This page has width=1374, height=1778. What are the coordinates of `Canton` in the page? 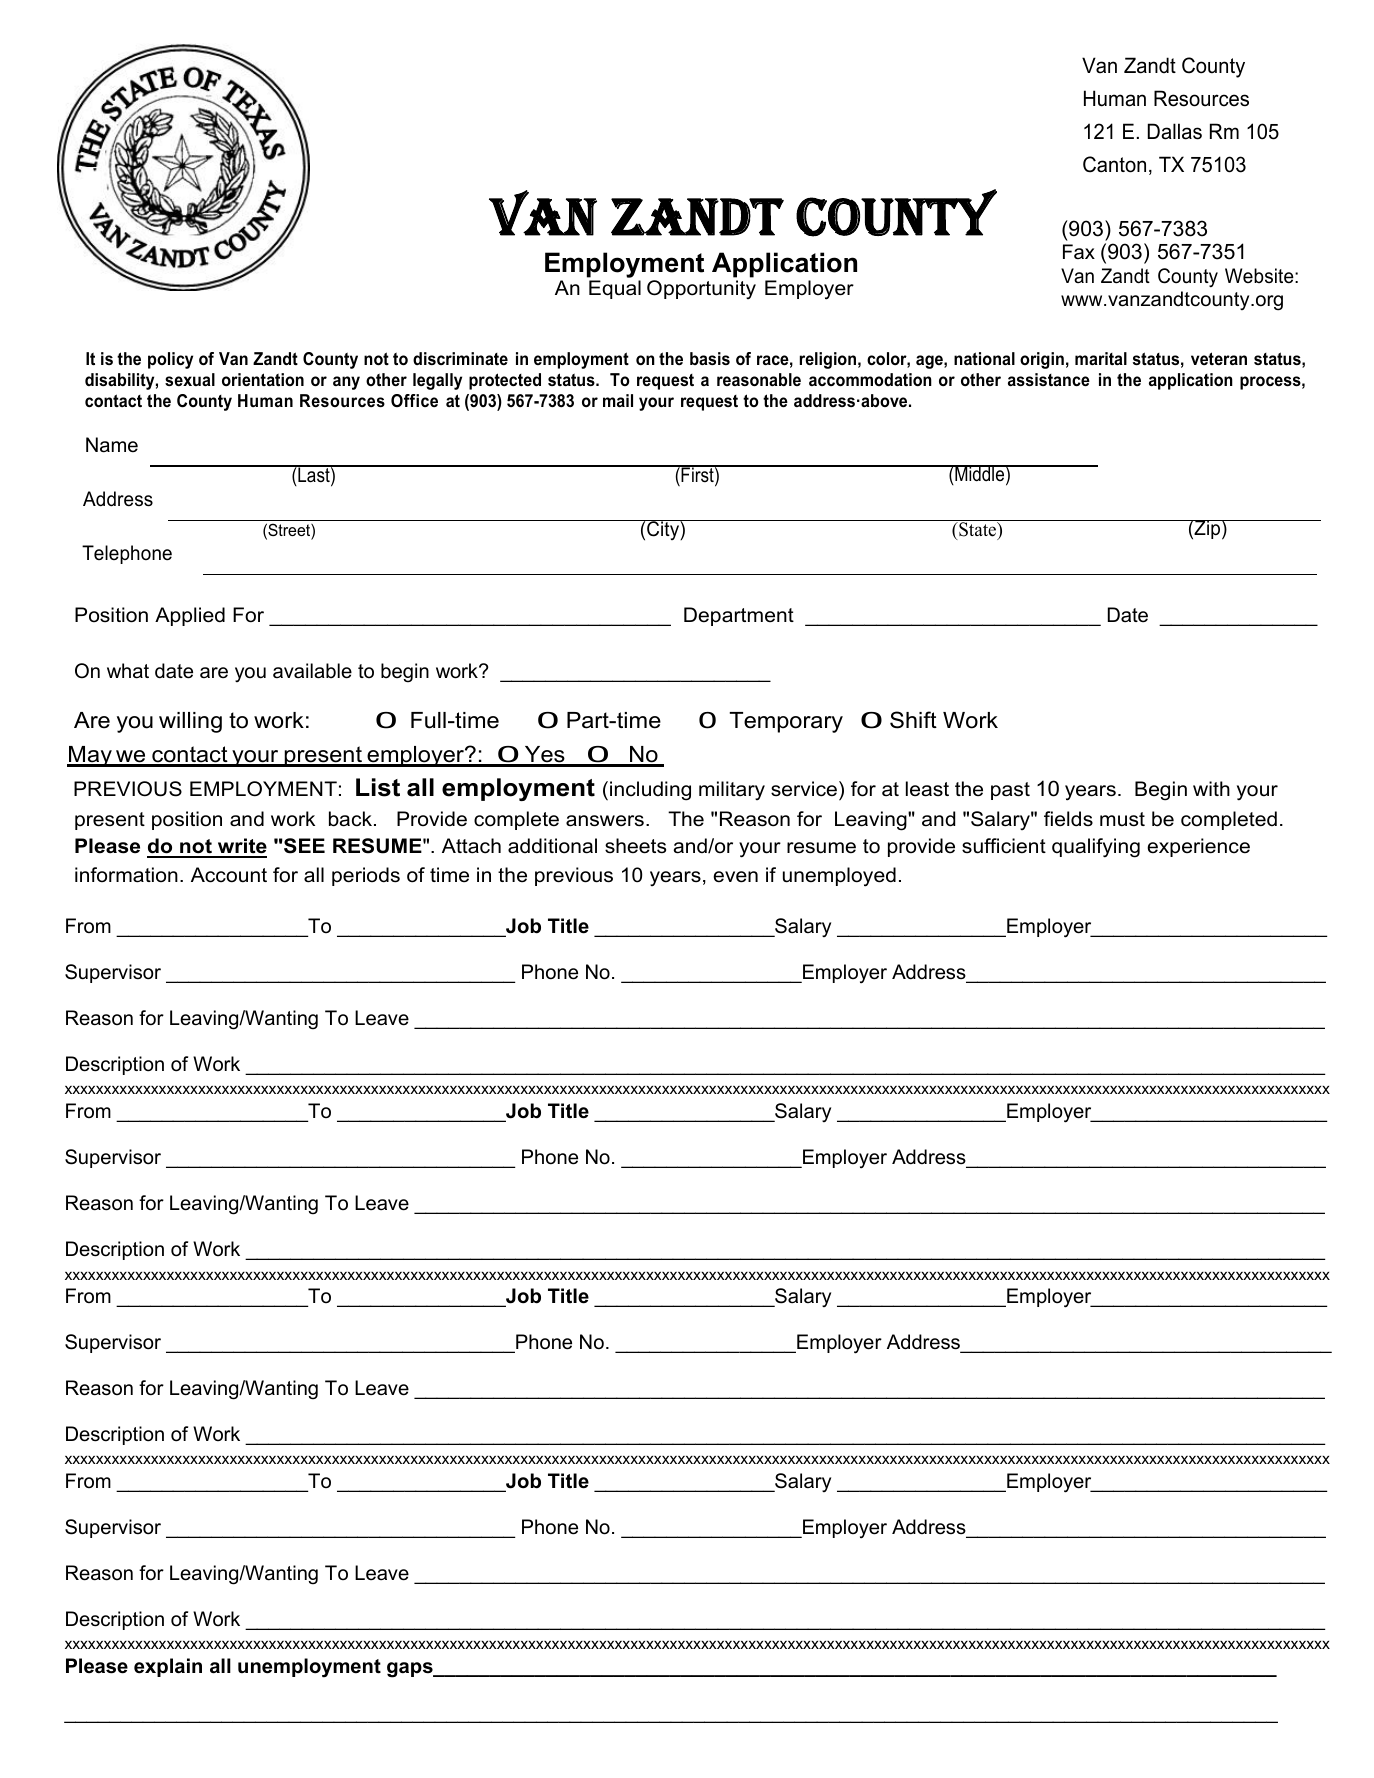 It's located at (1114, 164).
